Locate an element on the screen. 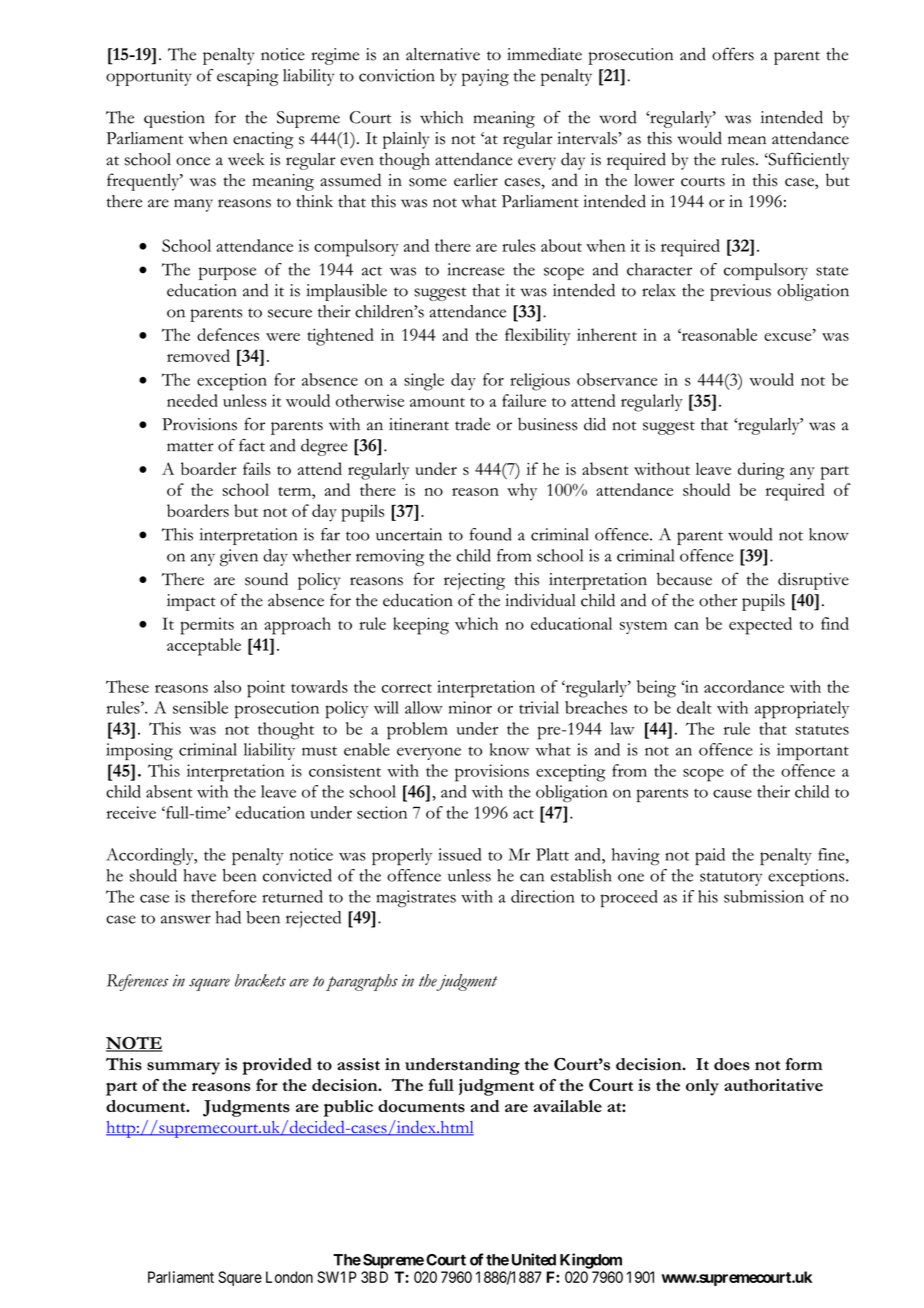  statutory is located at coordinates (731, 879).
